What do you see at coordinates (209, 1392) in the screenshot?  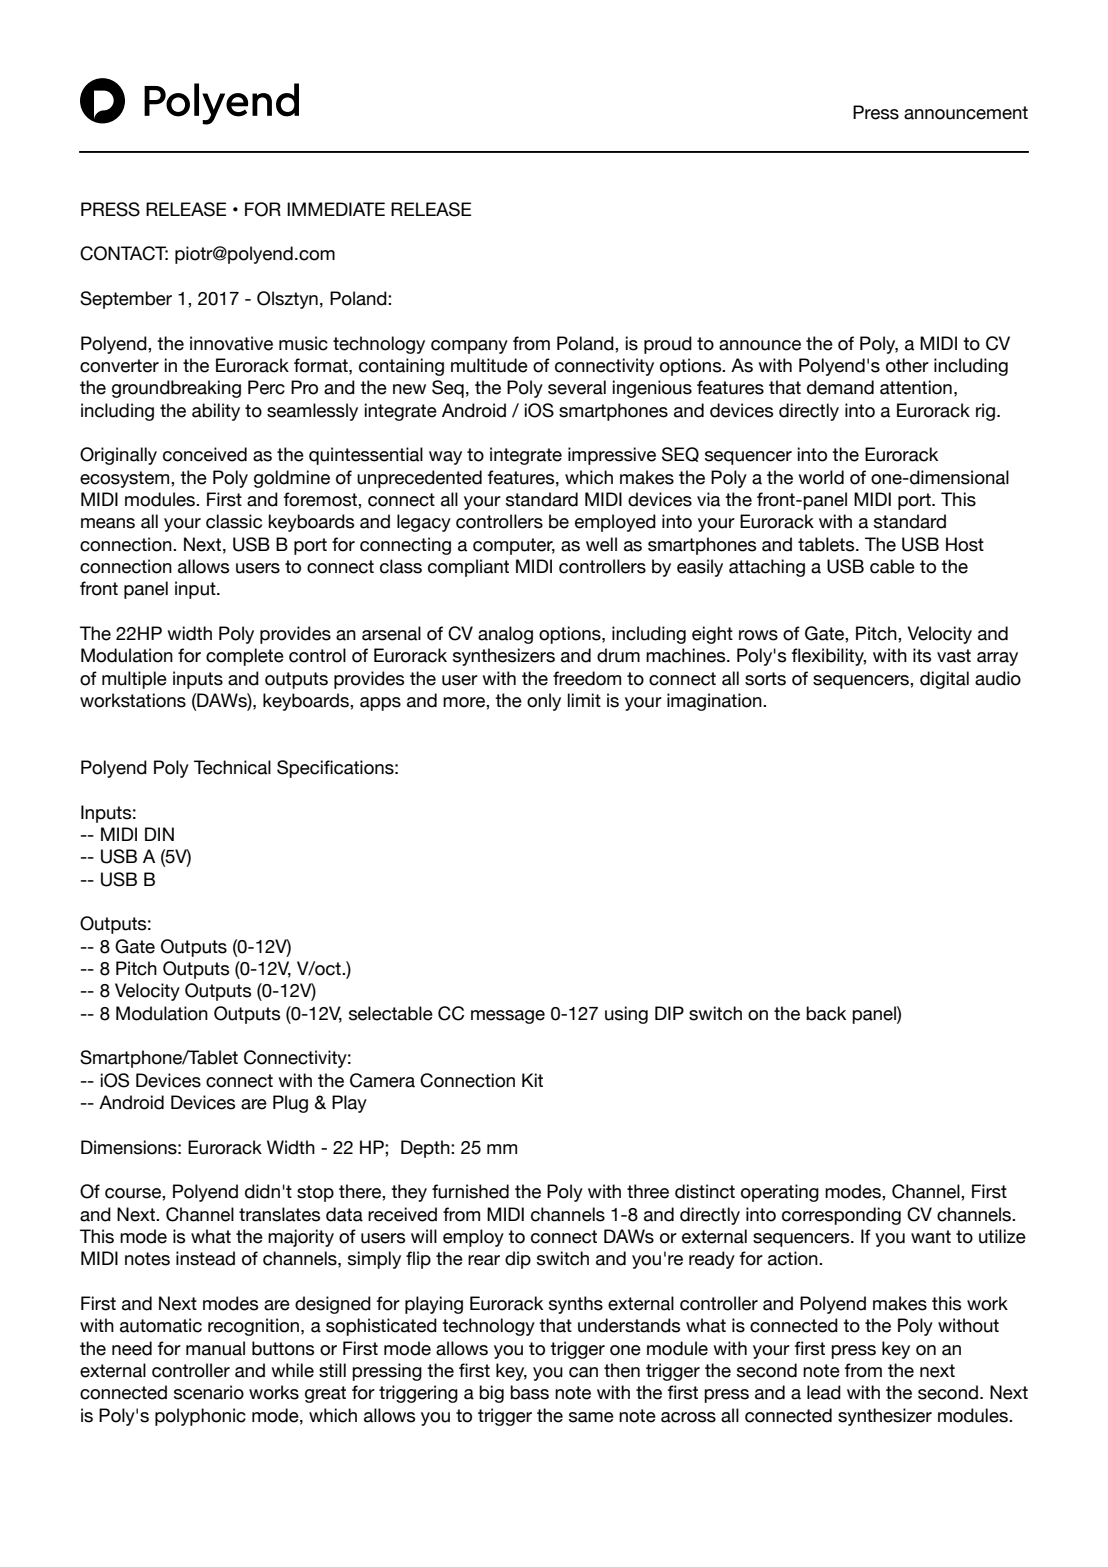 I see `scenario` at bounding box center [209, 1392].
